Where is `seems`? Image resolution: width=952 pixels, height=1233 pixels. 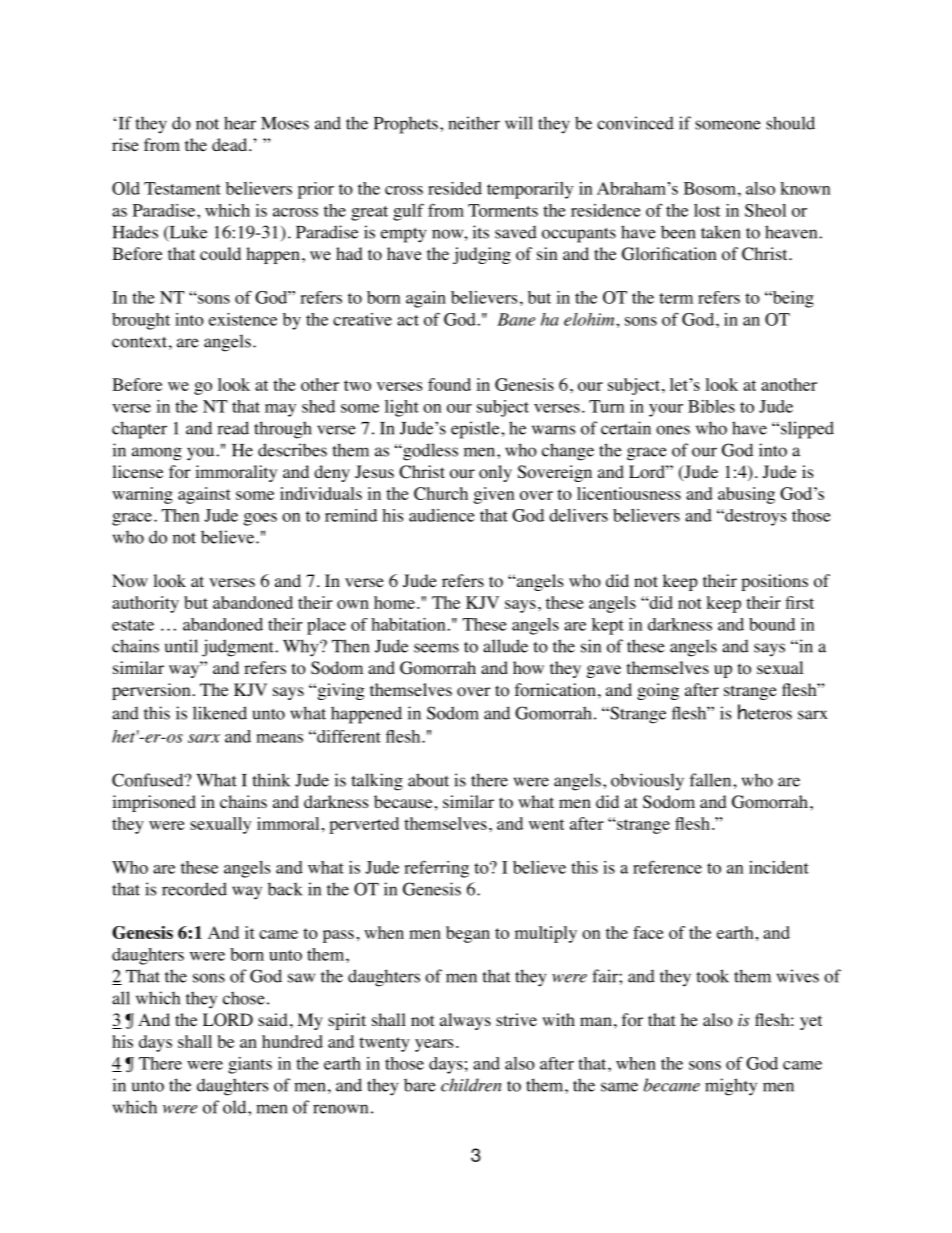 seems is located at coordinates (436, 648).
